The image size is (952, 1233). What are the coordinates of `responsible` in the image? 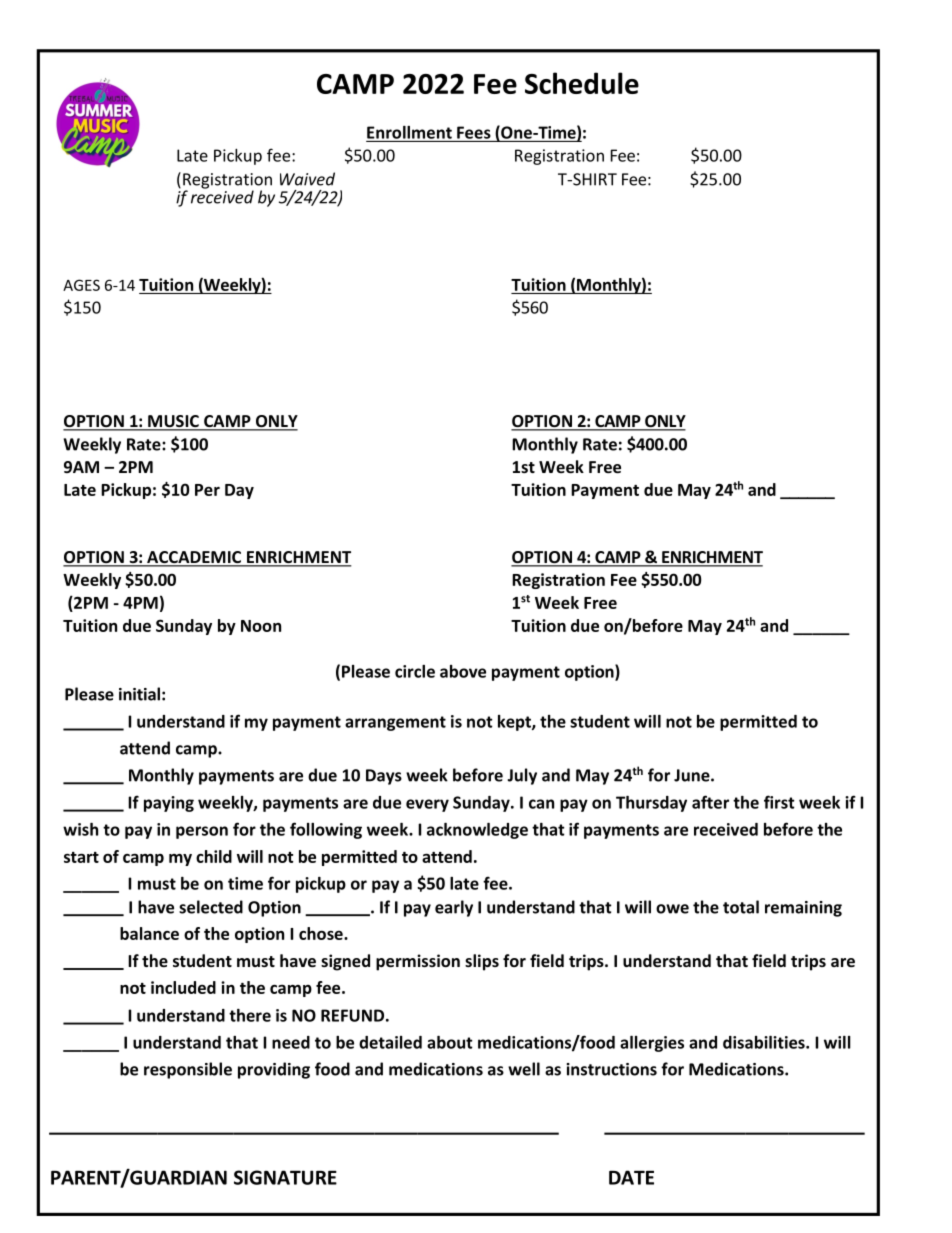 It's located at (188, 1070).
